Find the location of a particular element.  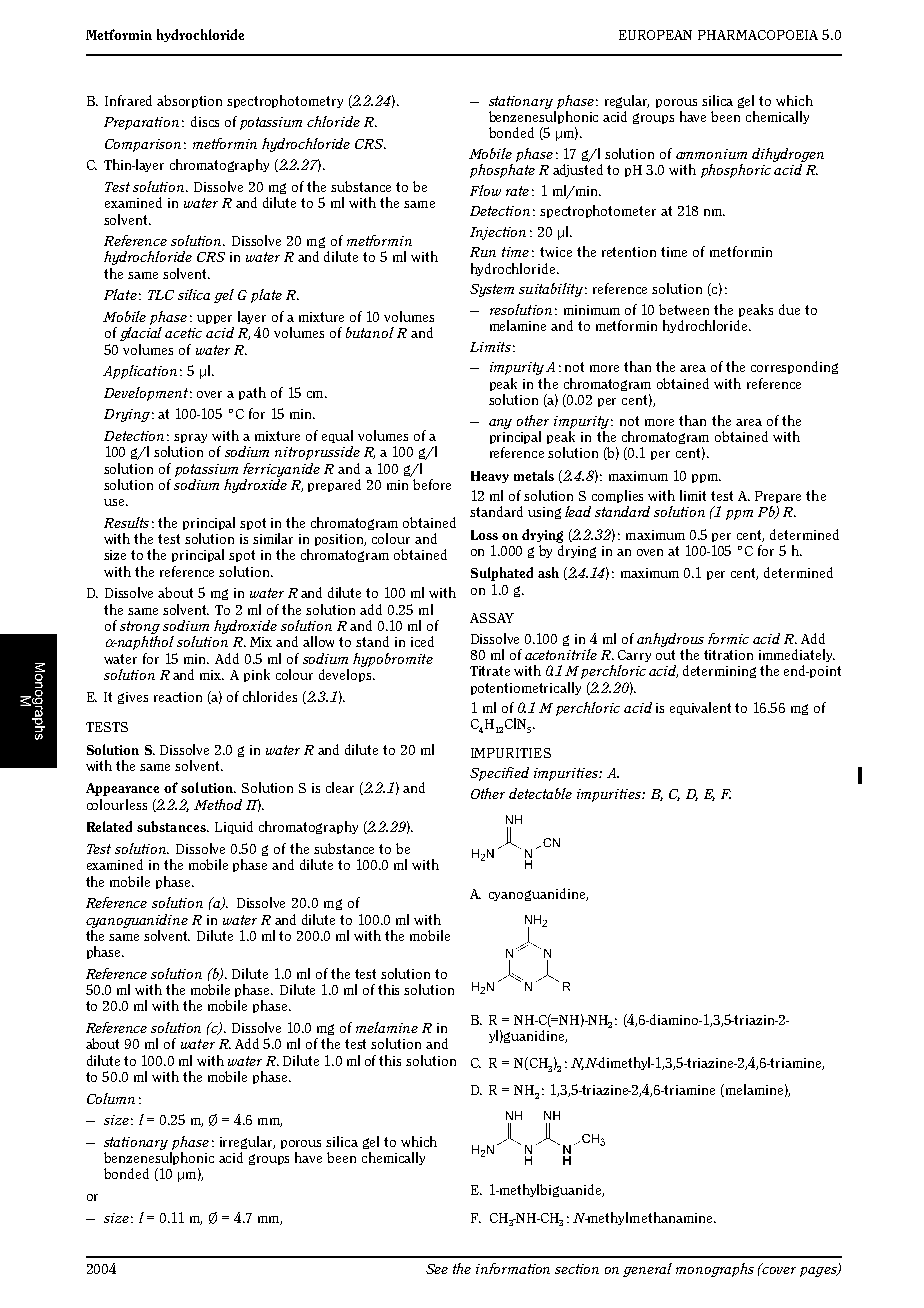

titration is located at coordinates (728, 655).
